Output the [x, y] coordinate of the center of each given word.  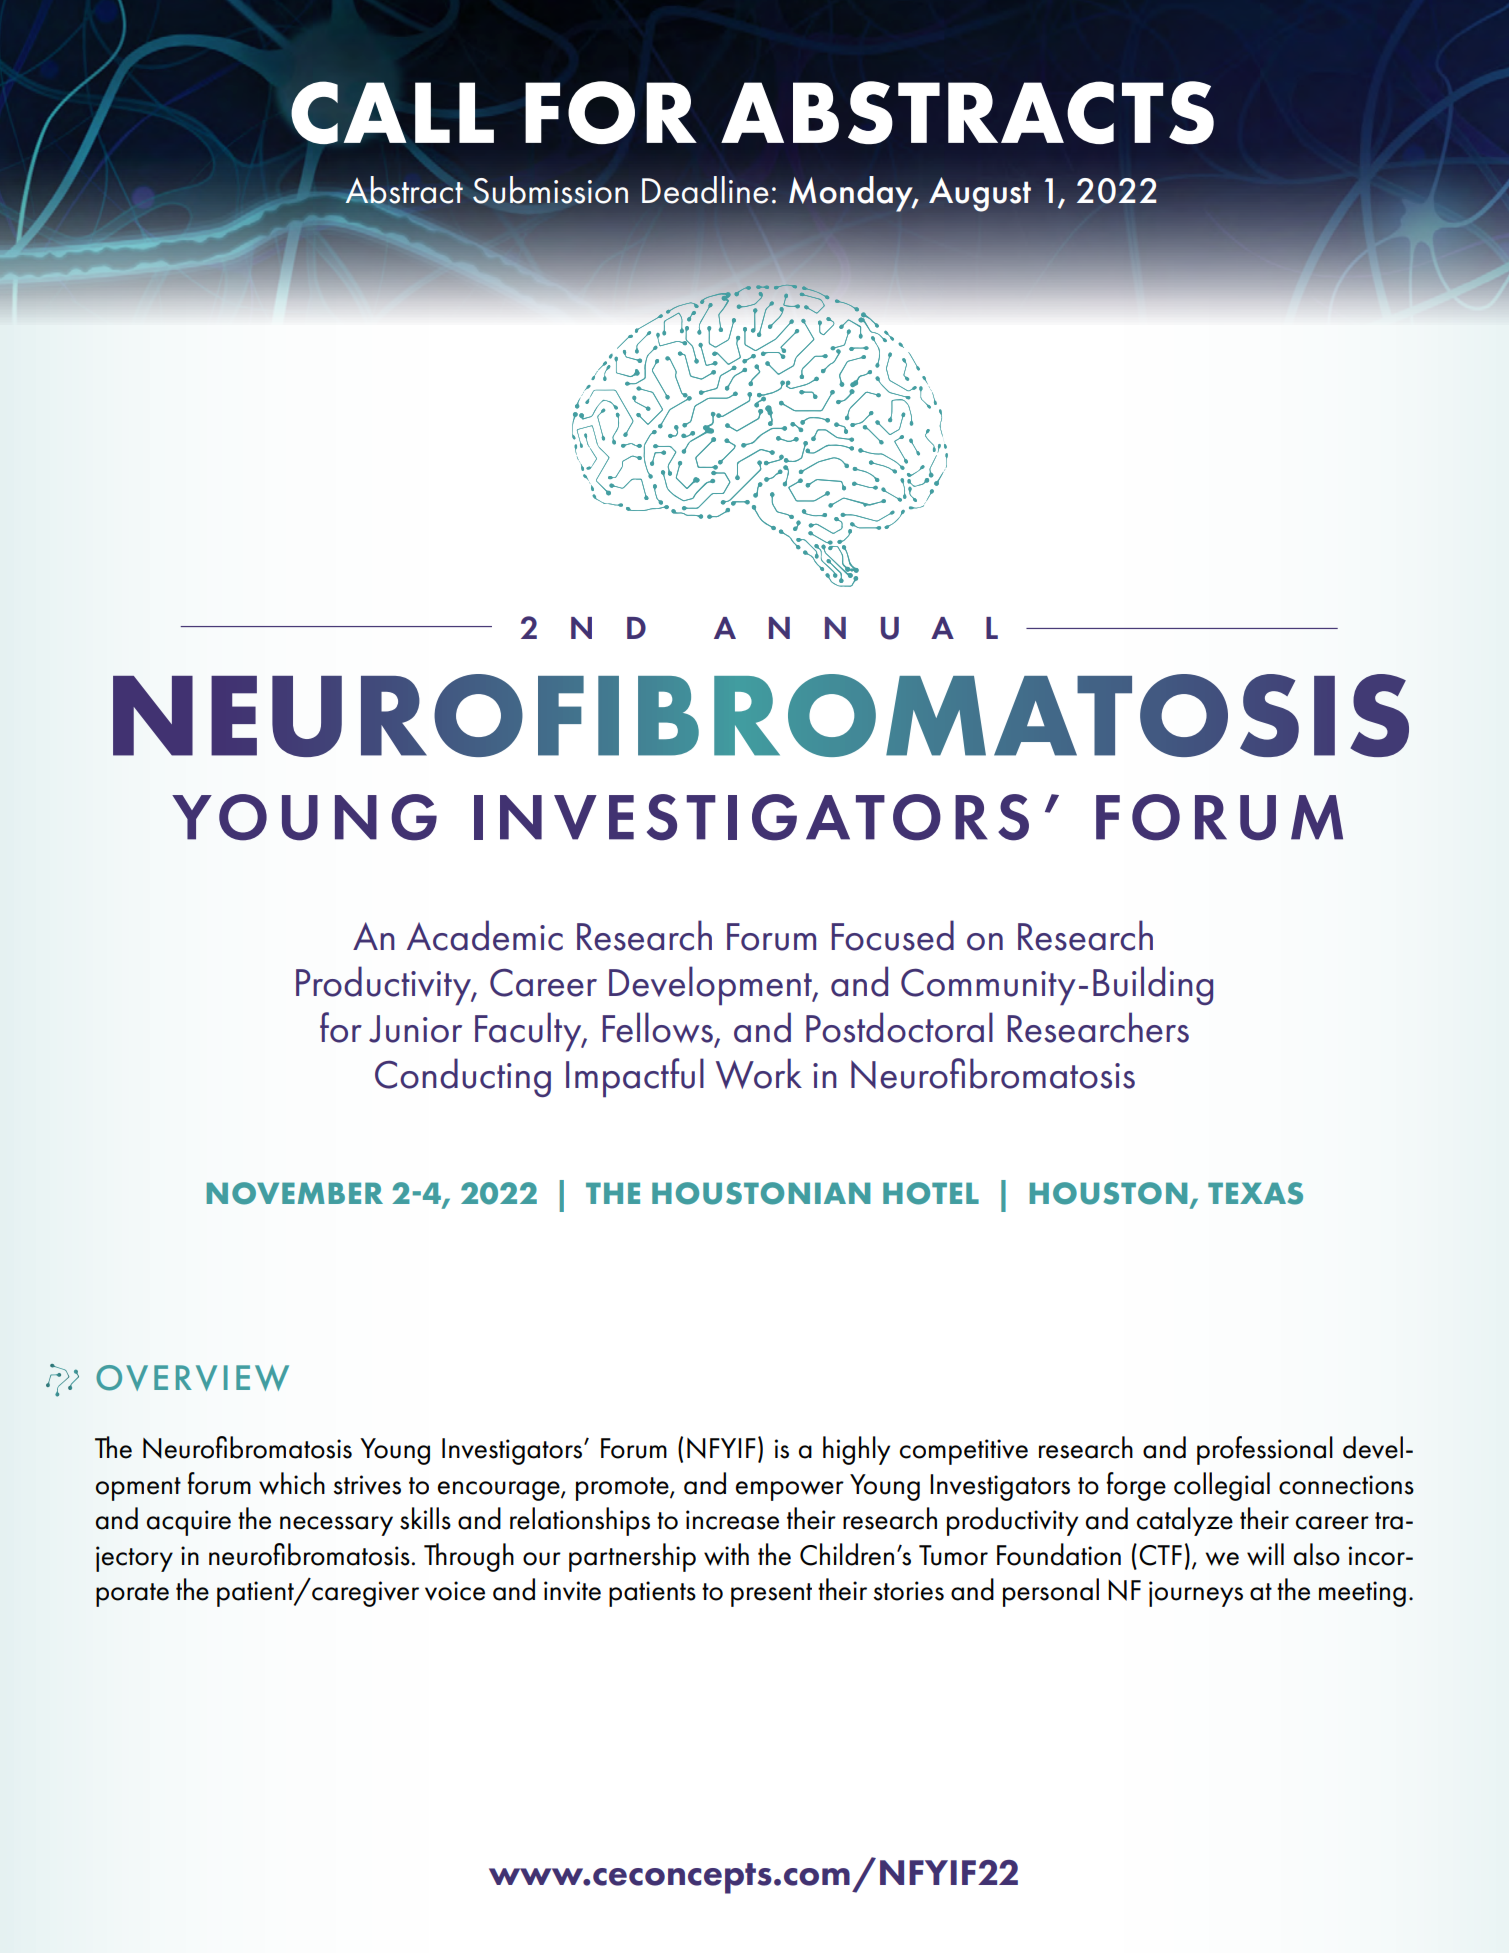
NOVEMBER [295, 1193]
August [980, 194]
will [1265, 1554]
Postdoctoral [899, 1027]
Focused [893, 935]
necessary [336, 1526]
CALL [392, 113]
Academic [485, 935]
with [726, 1554]
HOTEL [931, 1193]
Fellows [658, 1027]
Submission [550, 190]
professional [1265, 1450]
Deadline [705, 190]
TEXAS [1255, 1193]
